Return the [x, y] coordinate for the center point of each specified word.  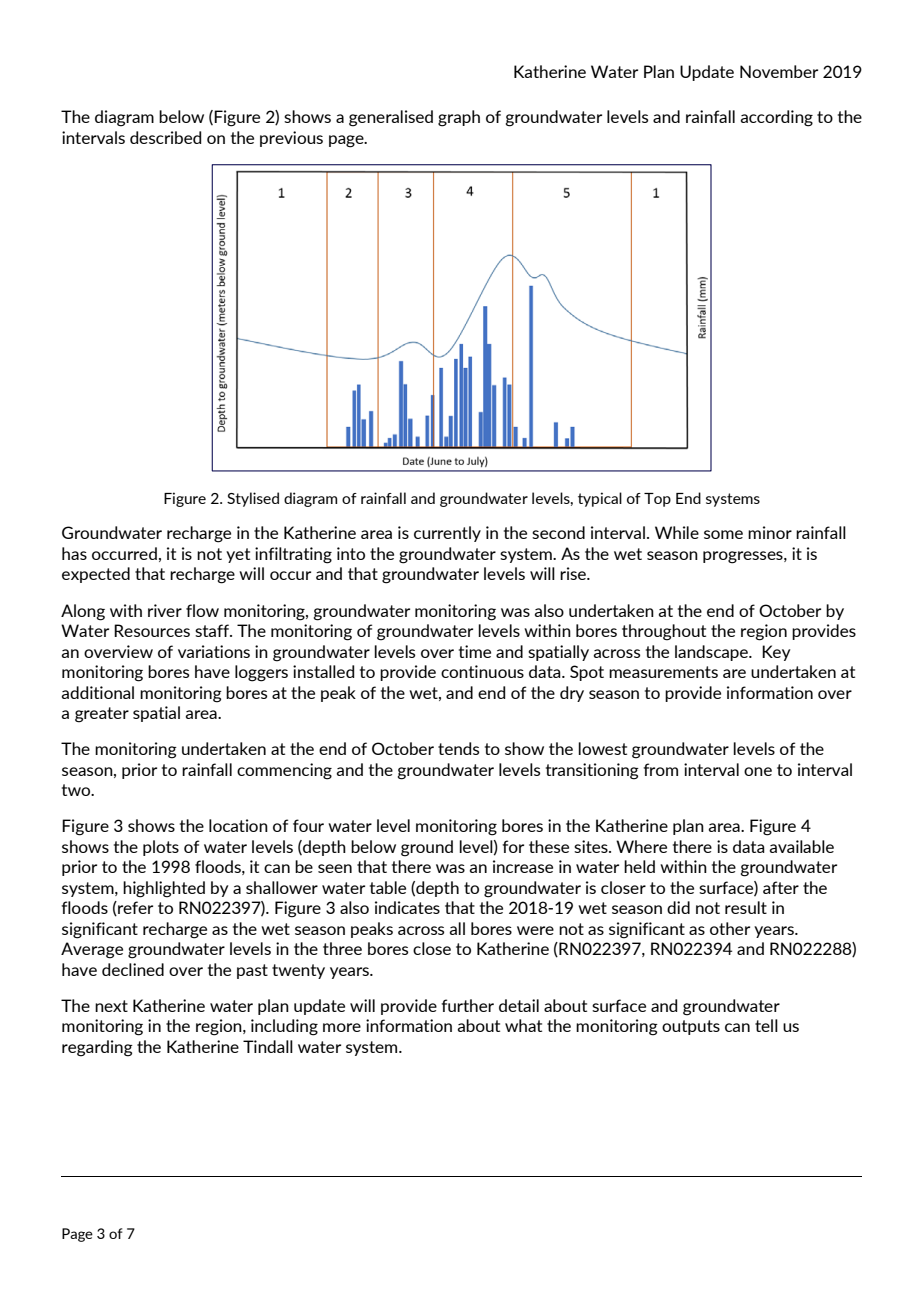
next [111, 1006]
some [723, 534]
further [467, 1005]
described [165, 137]
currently [447, 534]
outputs [691, 1027]
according [776, 118]
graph [459, 118]
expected [96, 575]
